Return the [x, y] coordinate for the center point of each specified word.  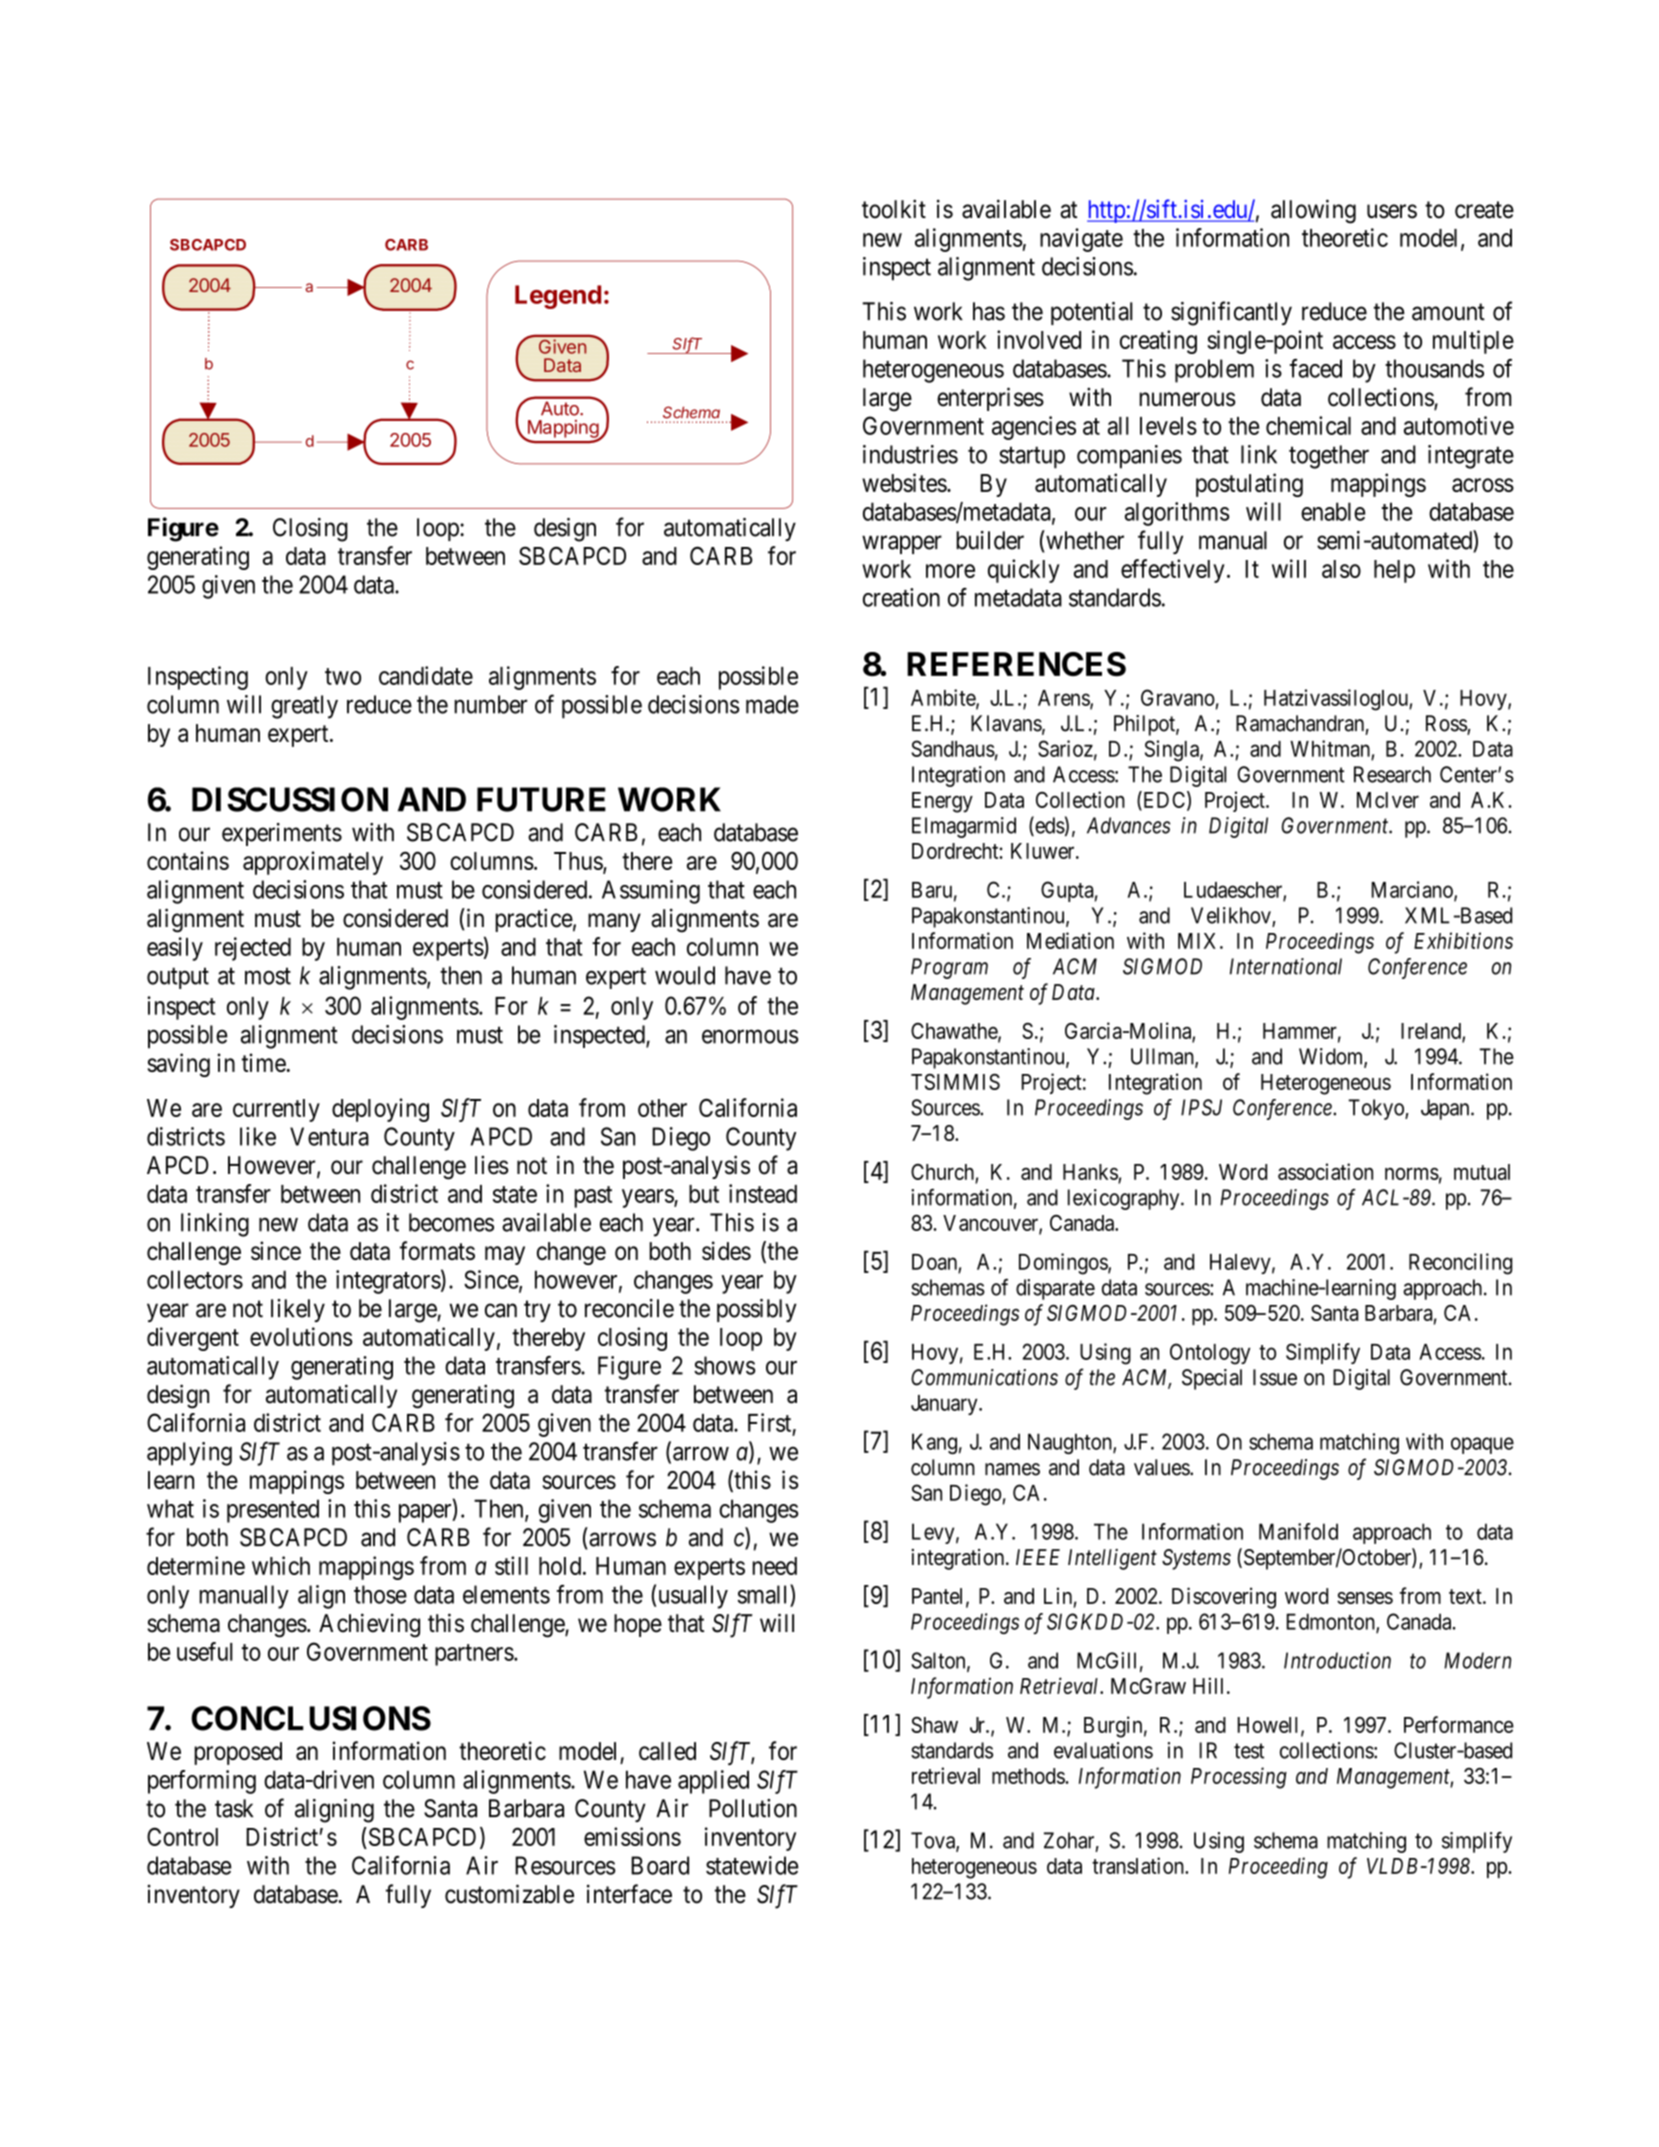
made [772, 704]
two [343, 676]
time [264, 1062]
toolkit [894, 209]
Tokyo [1377, 1109]
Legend [558, 297]
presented [273, 1511]
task [234, 1808]
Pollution [753, 1808]
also [1341, 569]
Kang [934, 1443]
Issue [1275, 1377]
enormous [750, 1037]
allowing [1313, 211]
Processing [1239, 1778]
